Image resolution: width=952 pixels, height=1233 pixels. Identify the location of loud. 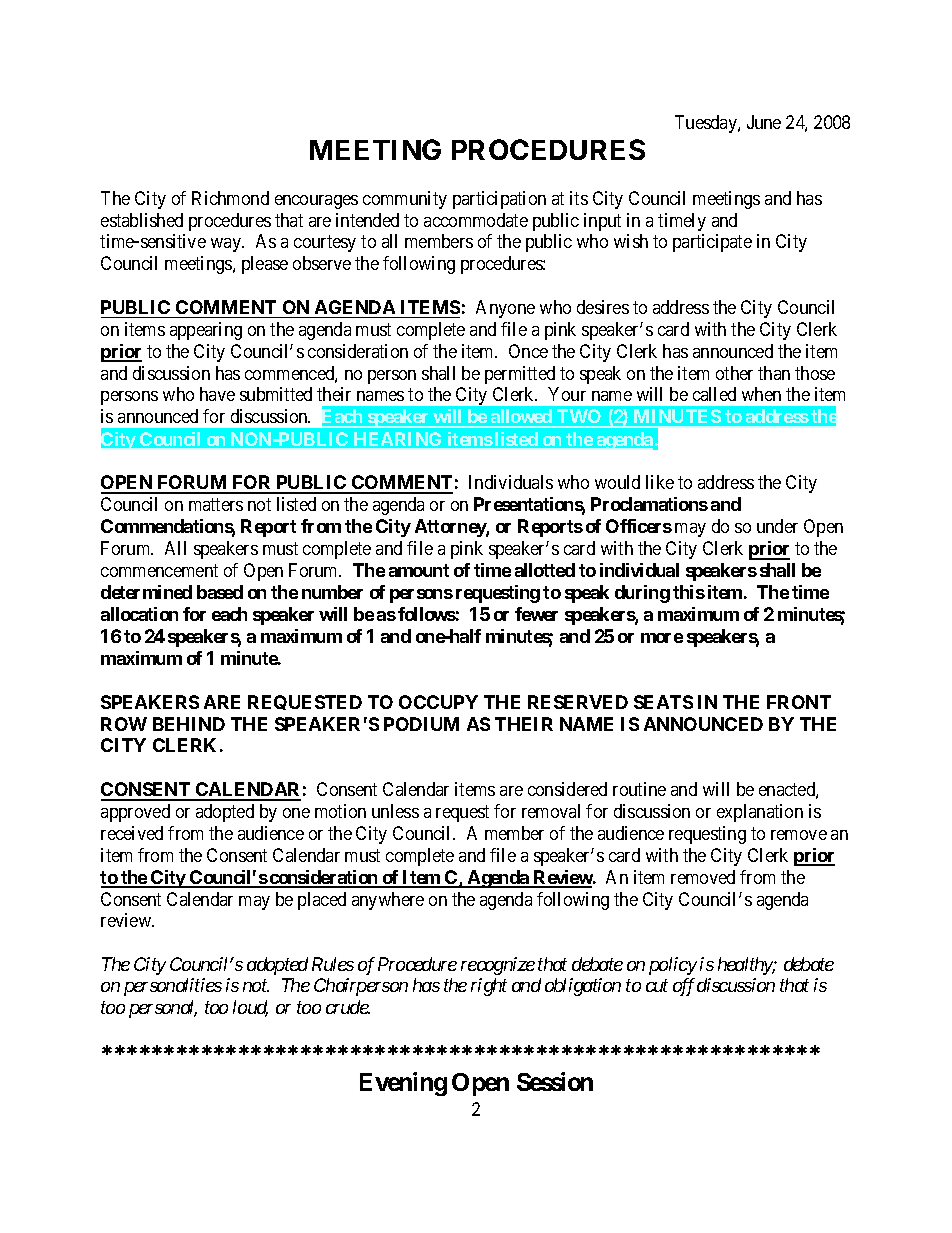
(250, 1008).
